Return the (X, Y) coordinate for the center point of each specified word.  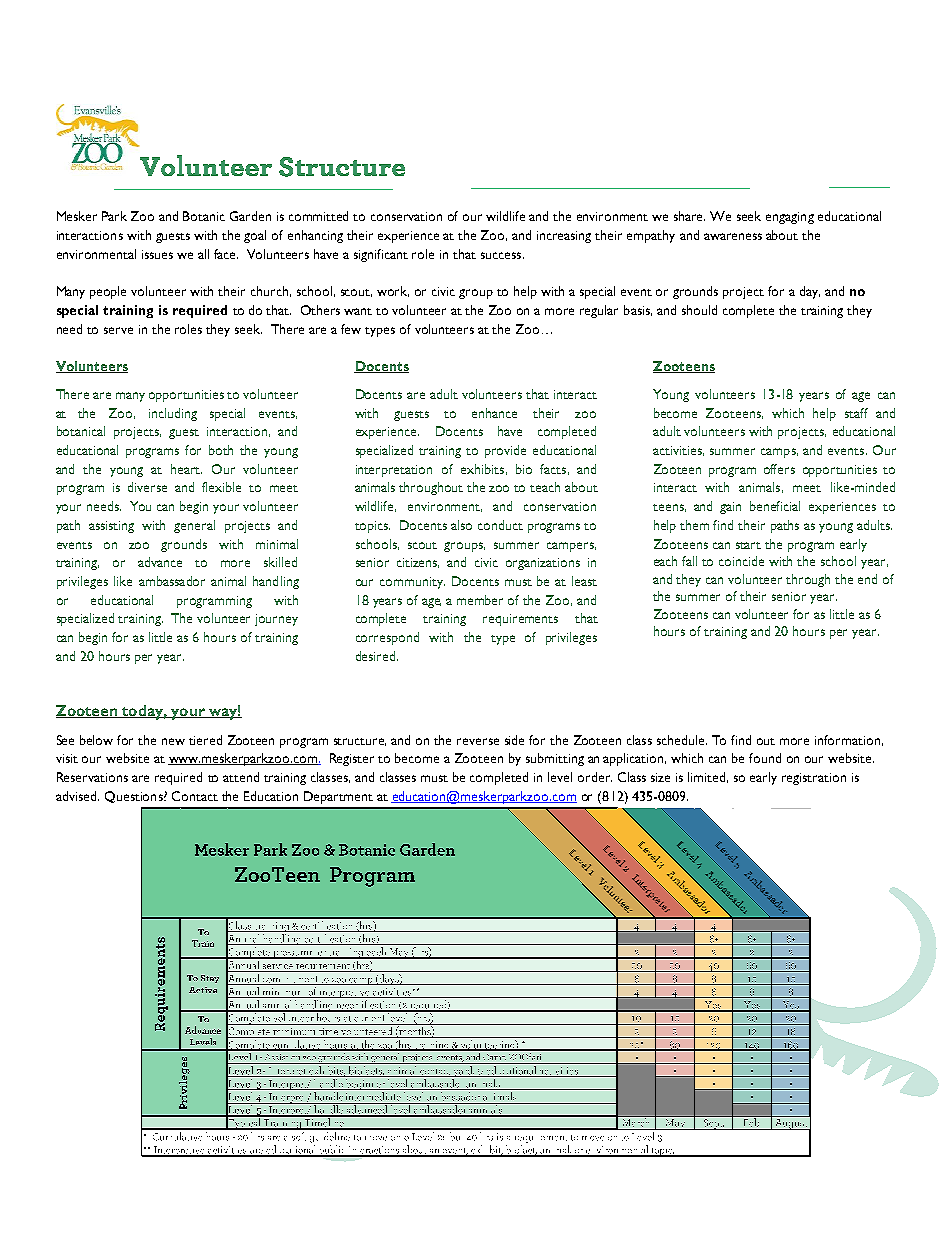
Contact (195, 796)
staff (856, 413)
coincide (741, 561)
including (173, 414)
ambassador (172, 581)
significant (381, 255)
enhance (494, 413)
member (480, 600)
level (560, 777)
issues (157, 254)
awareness (733, 236)
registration (814, 779)
